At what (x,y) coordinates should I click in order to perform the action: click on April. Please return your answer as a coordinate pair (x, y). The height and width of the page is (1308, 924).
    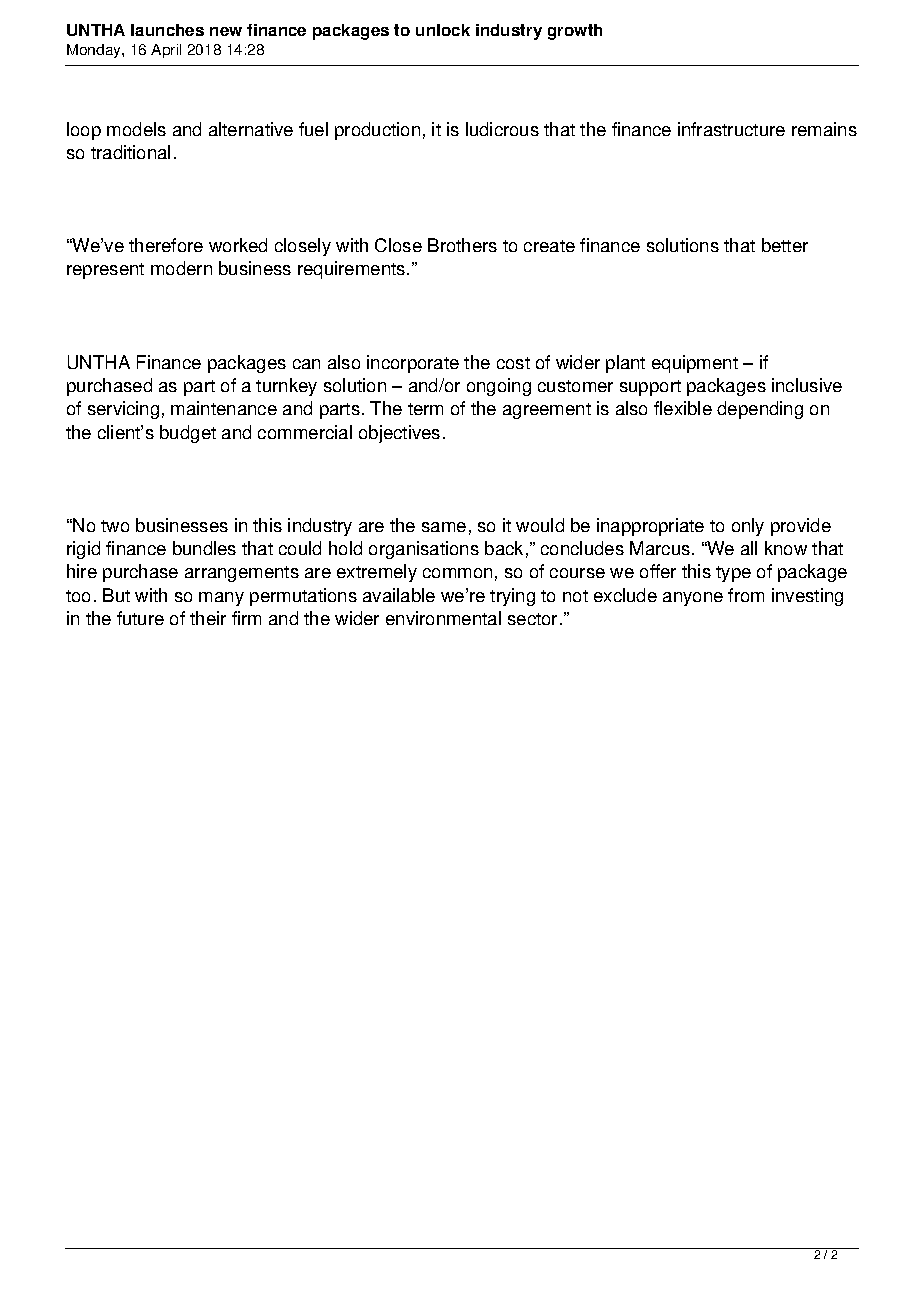
    Looking at the image, I should click on (166, 51).
